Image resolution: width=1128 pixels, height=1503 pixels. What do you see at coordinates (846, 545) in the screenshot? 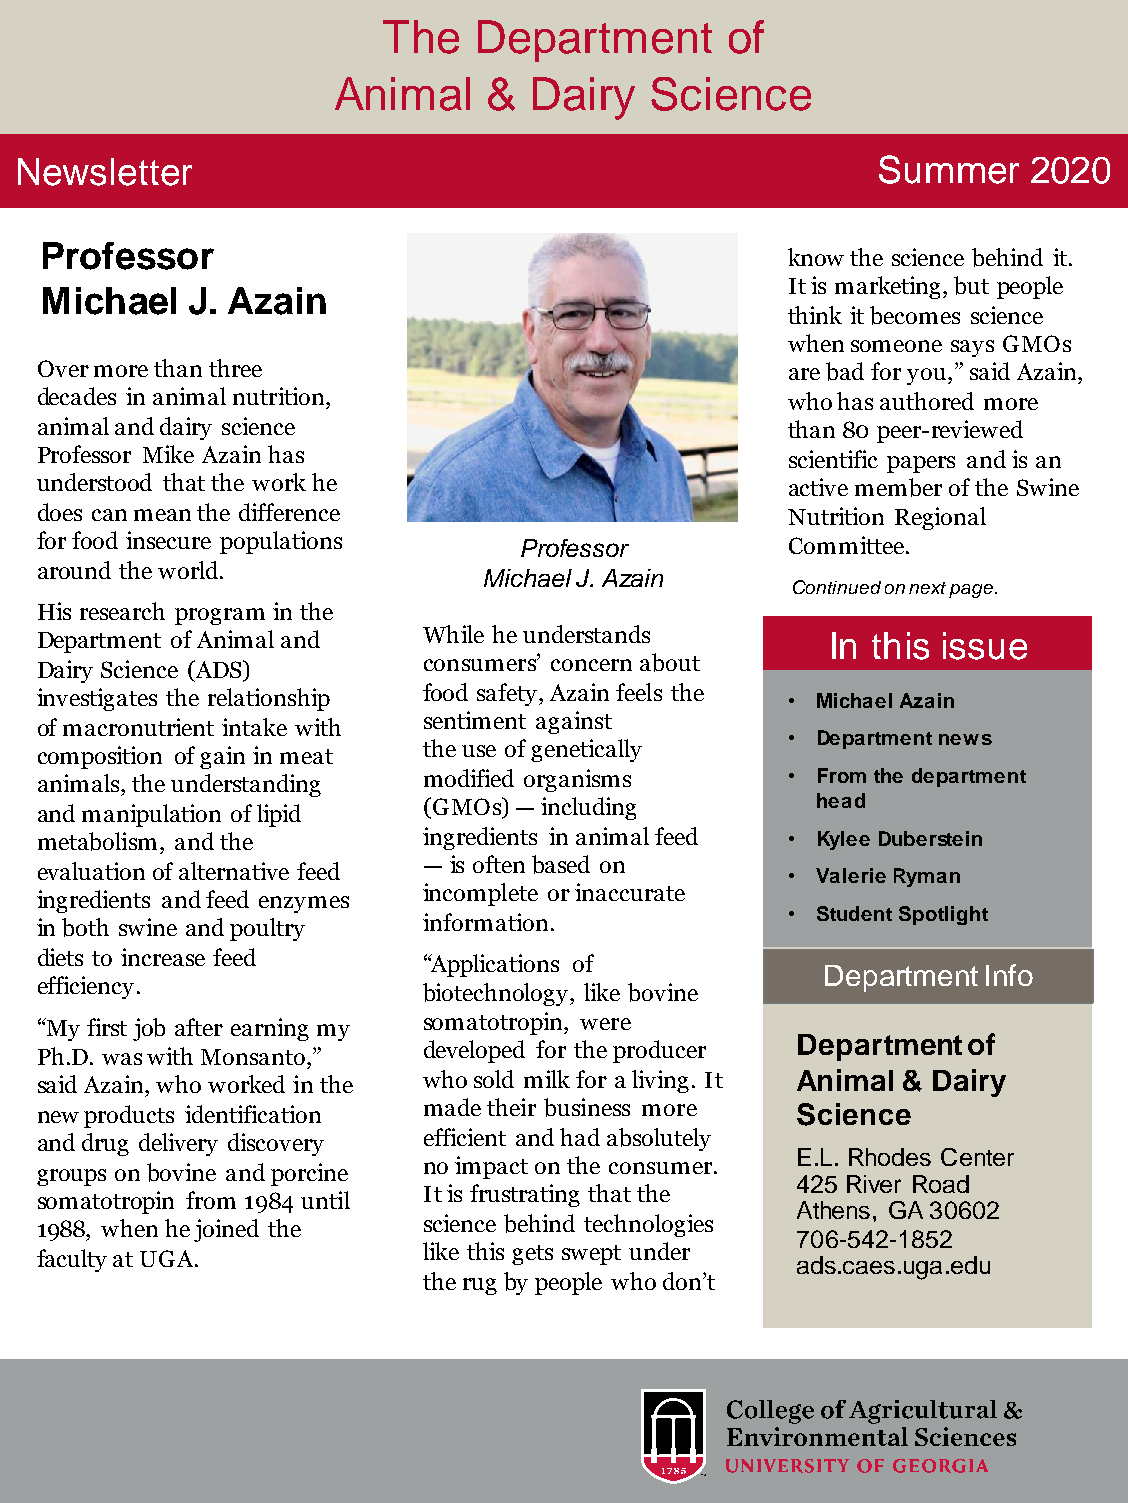
I see `Committee` at bounding box center [846, 545].
